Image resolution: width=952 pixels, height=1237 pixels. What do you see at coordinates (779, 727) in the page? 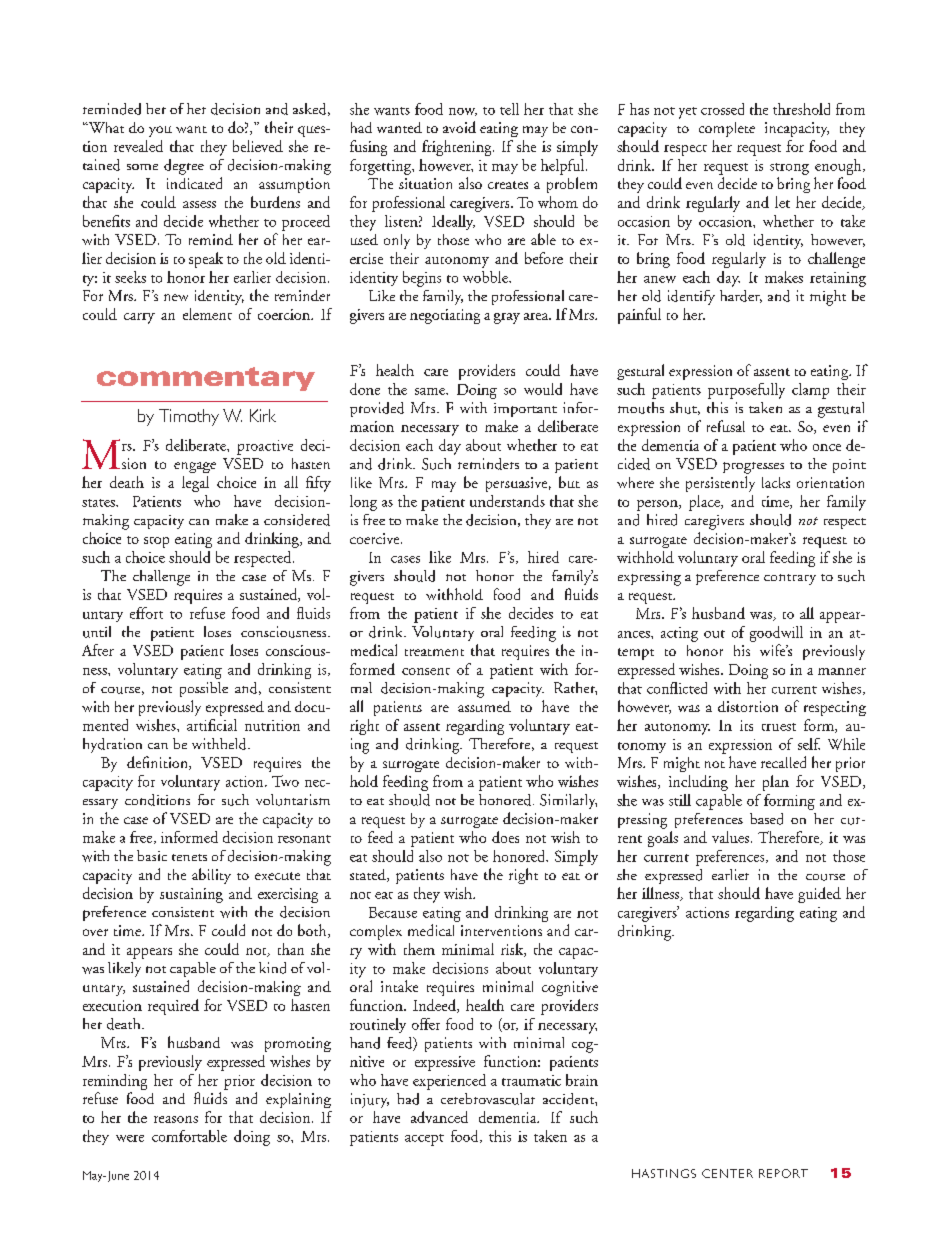
I see `truest` at bounding box center [779, 727].
